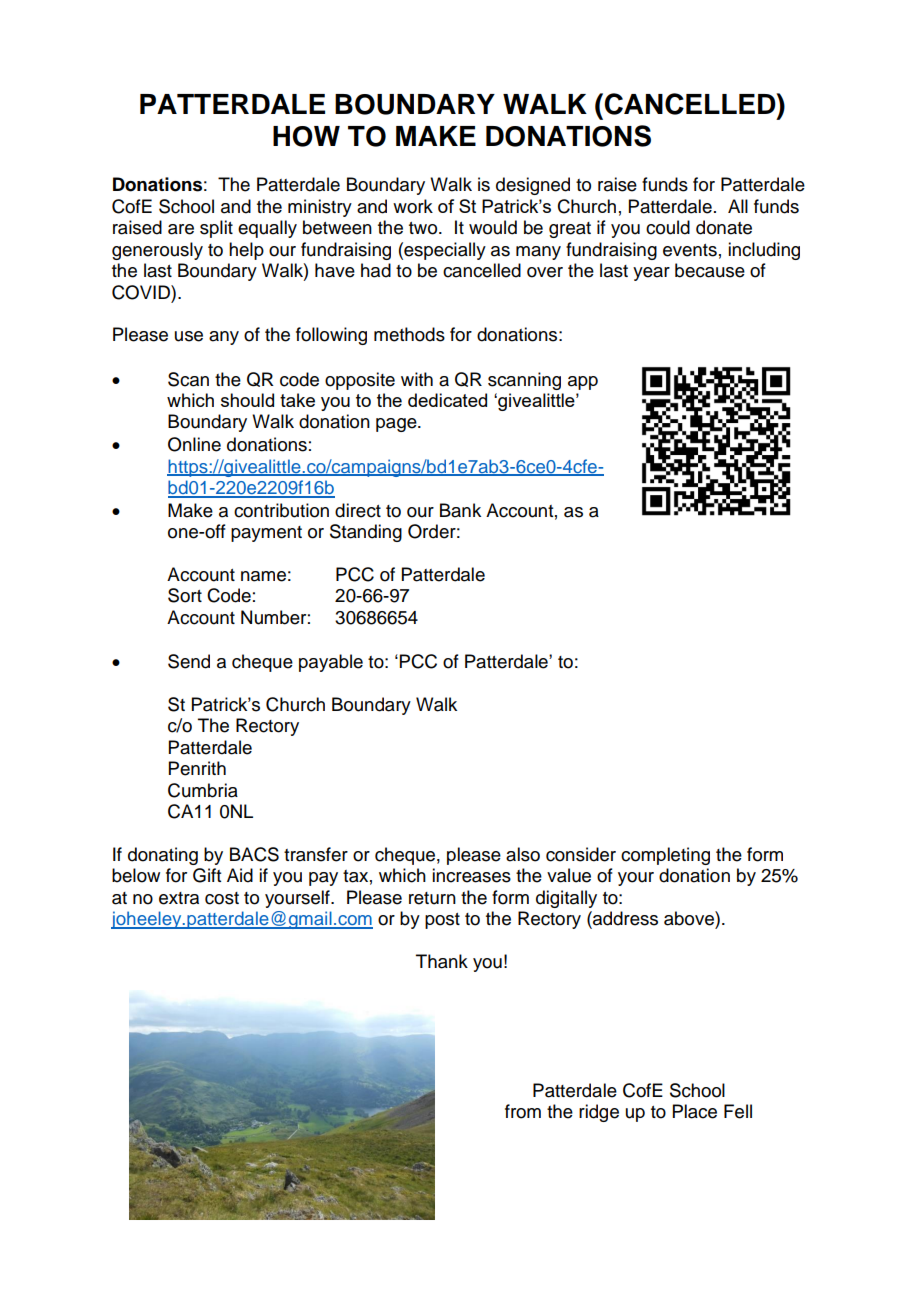 The width and height of the screenshot is (924, 1308). Describe the element at coordinates (668, 227) in the screenshot. I see `could` at that location.
